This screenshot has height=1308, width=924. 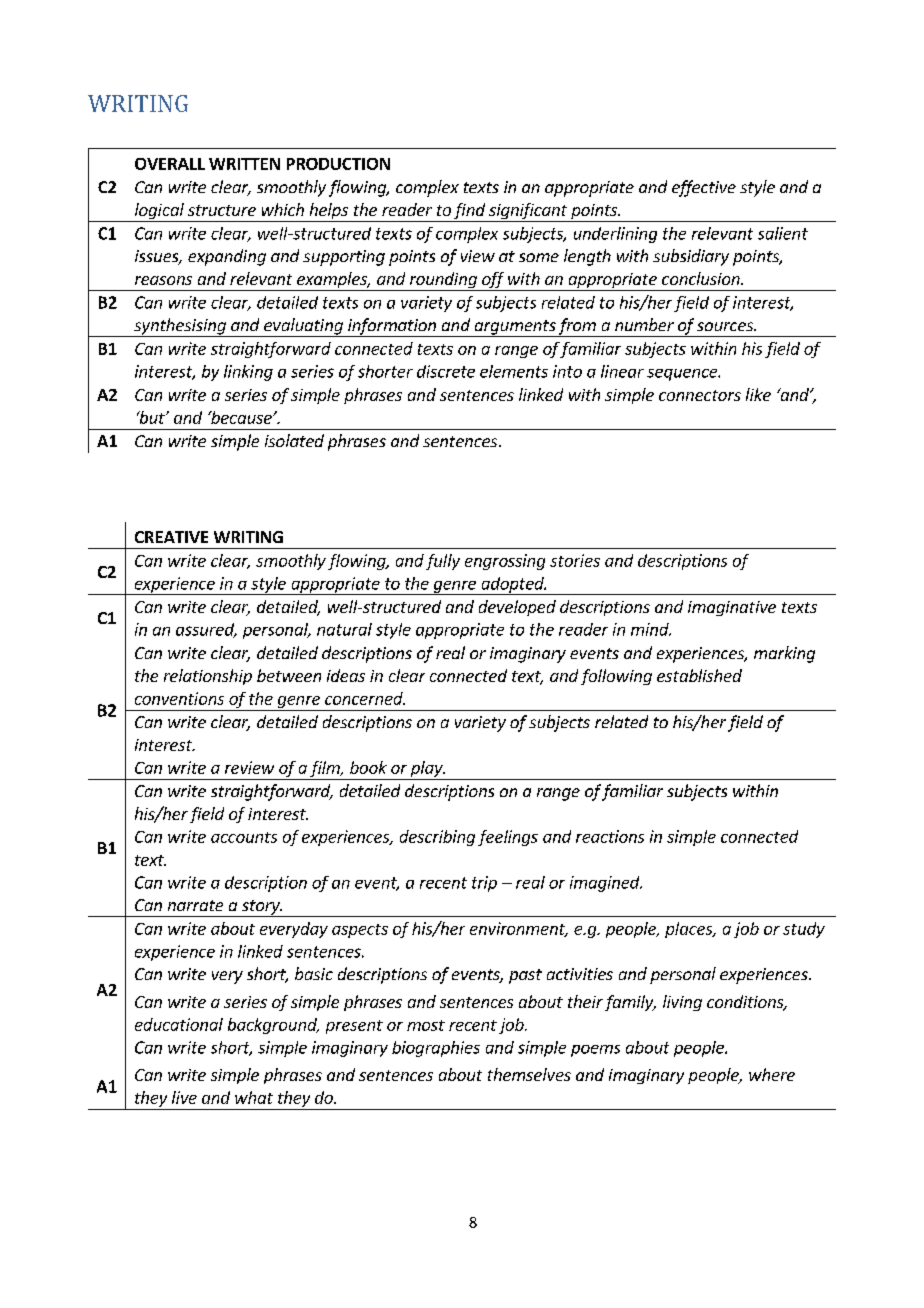 I want to click on themselves, so click(x=529, y=1074).
